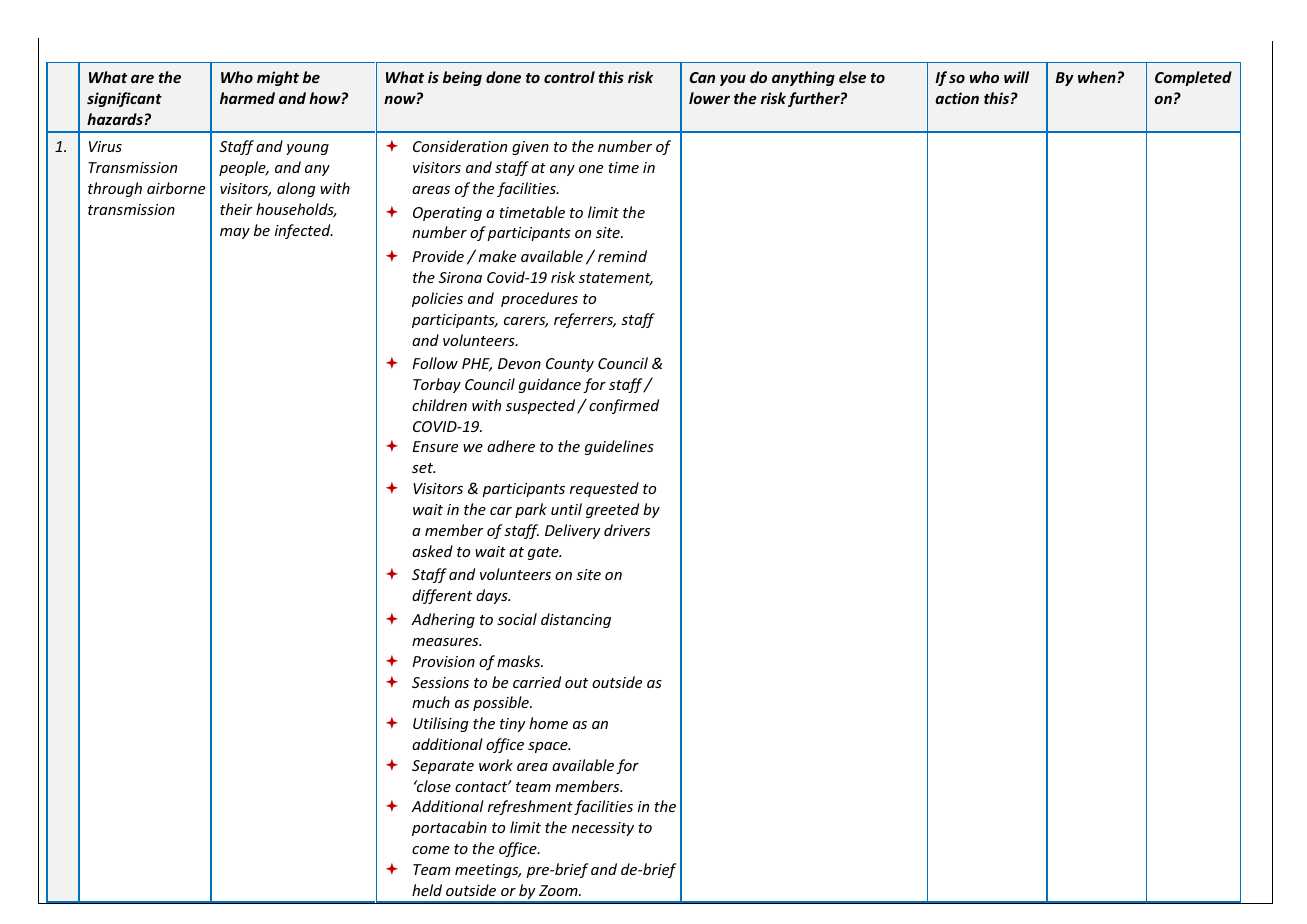 The height and width of the page is (924, 1307). Describe the element at coordinates (247, 98) in the page. I see `harmed` at that location.
